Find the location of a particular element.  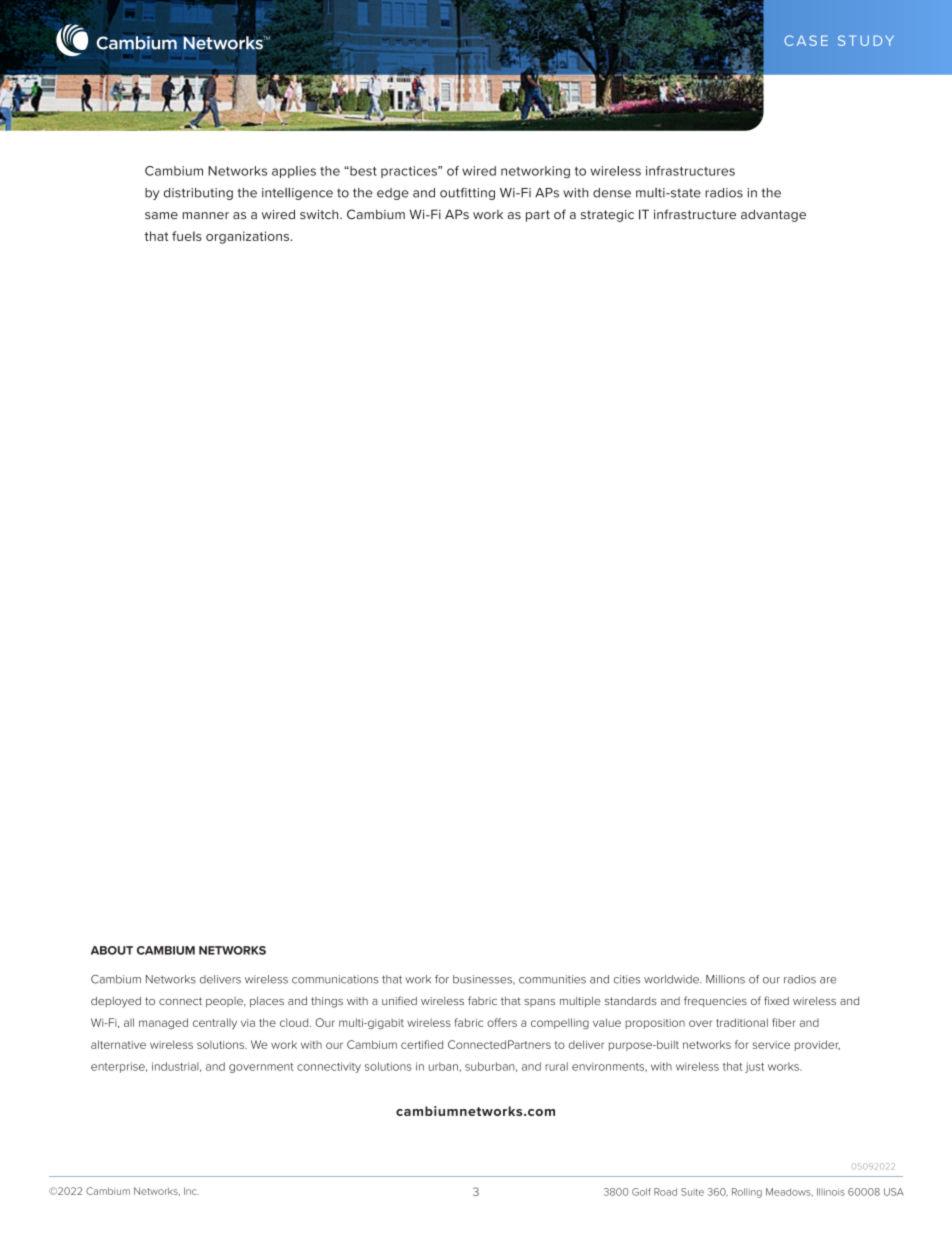

are is located at coordinates (828, 980).
